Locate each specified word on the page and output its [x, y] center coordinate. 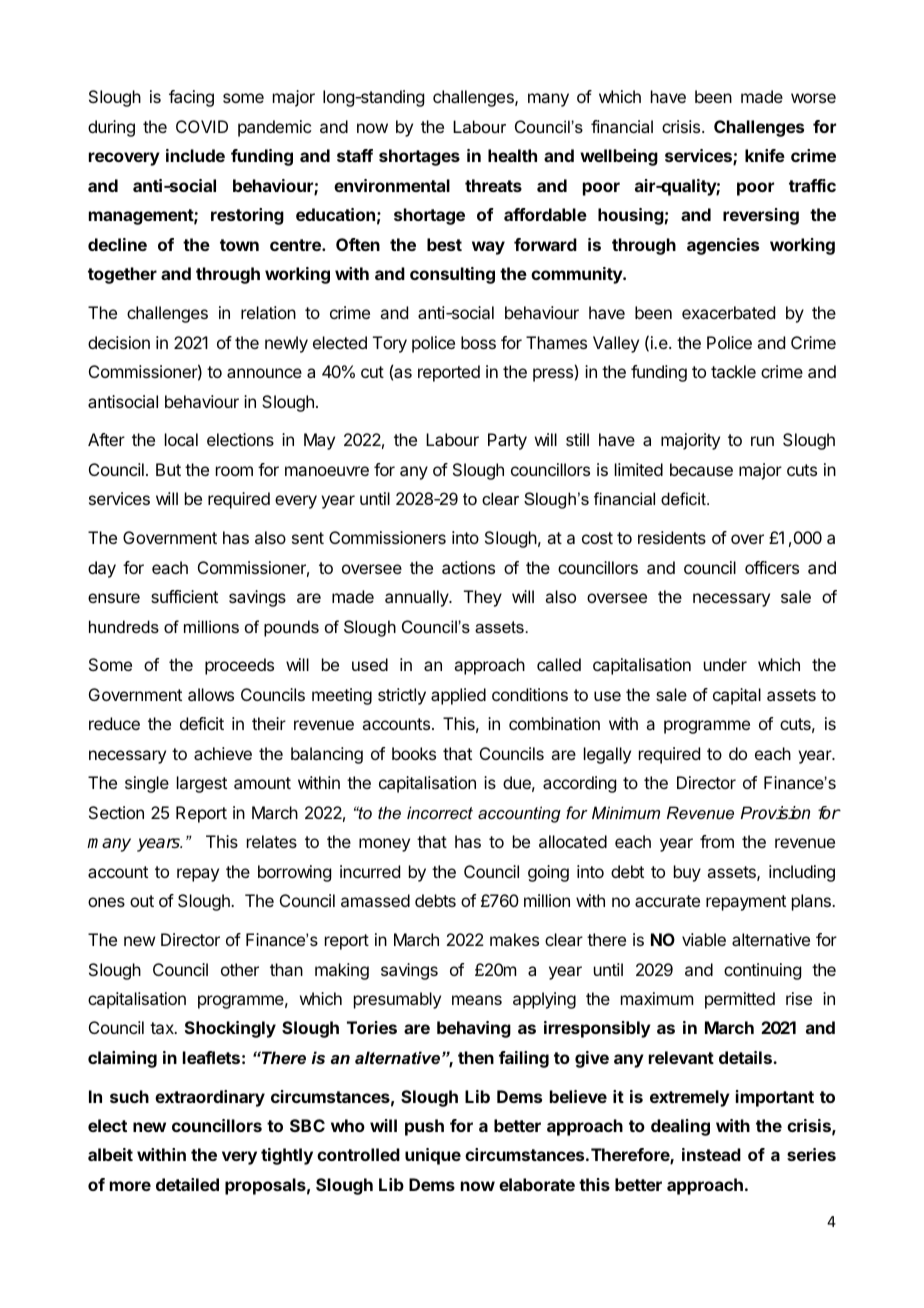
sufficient [184, 596]
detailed [187, 1184]
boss [478, 342]
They [483, 598]
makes [514, 939]
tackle [733, 371]
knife [765, 155]
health [512, 155]
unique [433, 1156]
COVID [202, 126]
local [181, 439]
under [725, 664]
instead [711, 1154]
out [142, 901]
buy [687, 873]
